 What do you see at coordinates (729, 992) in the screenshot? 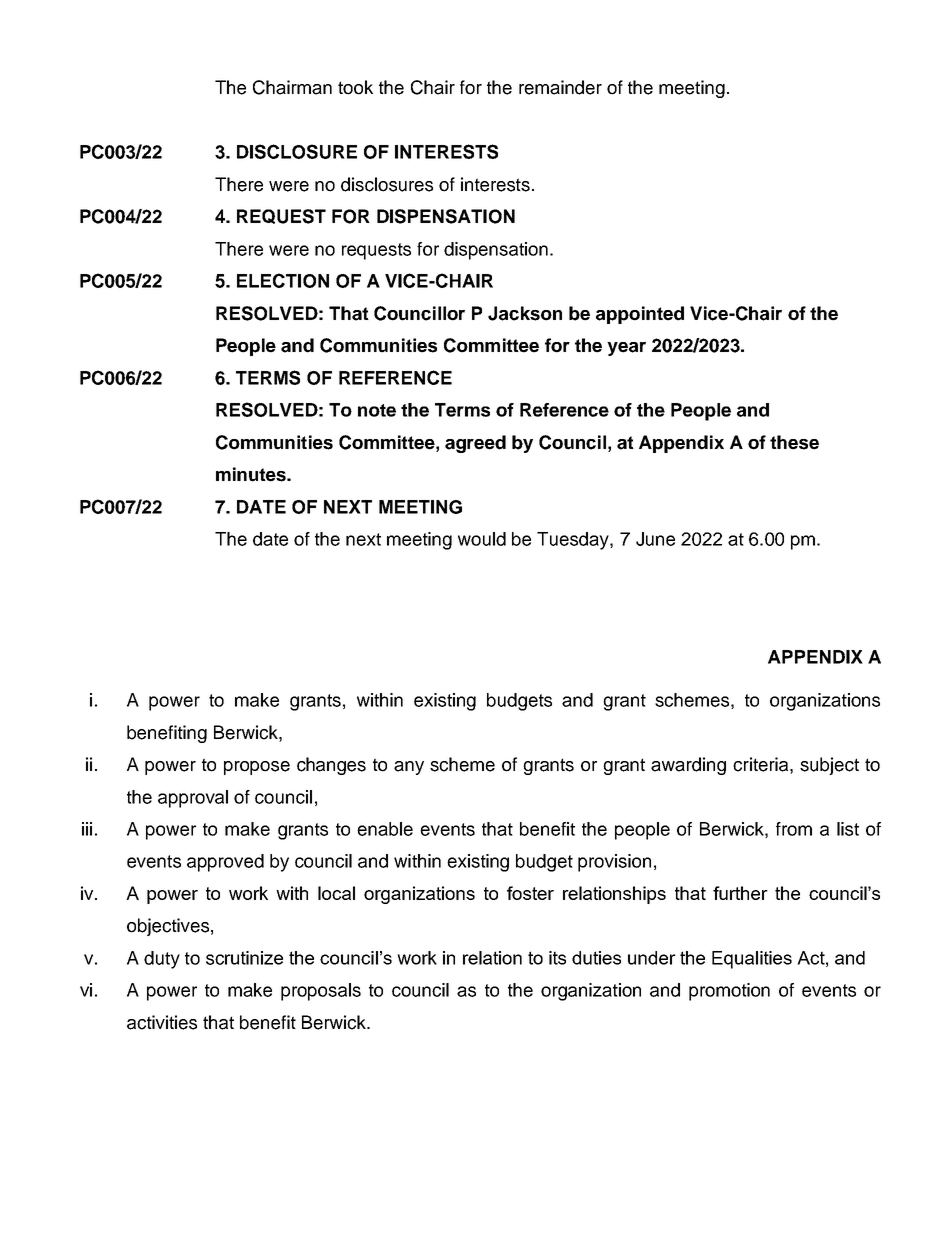
I see `promotion` at bounding box center [729, 992].
